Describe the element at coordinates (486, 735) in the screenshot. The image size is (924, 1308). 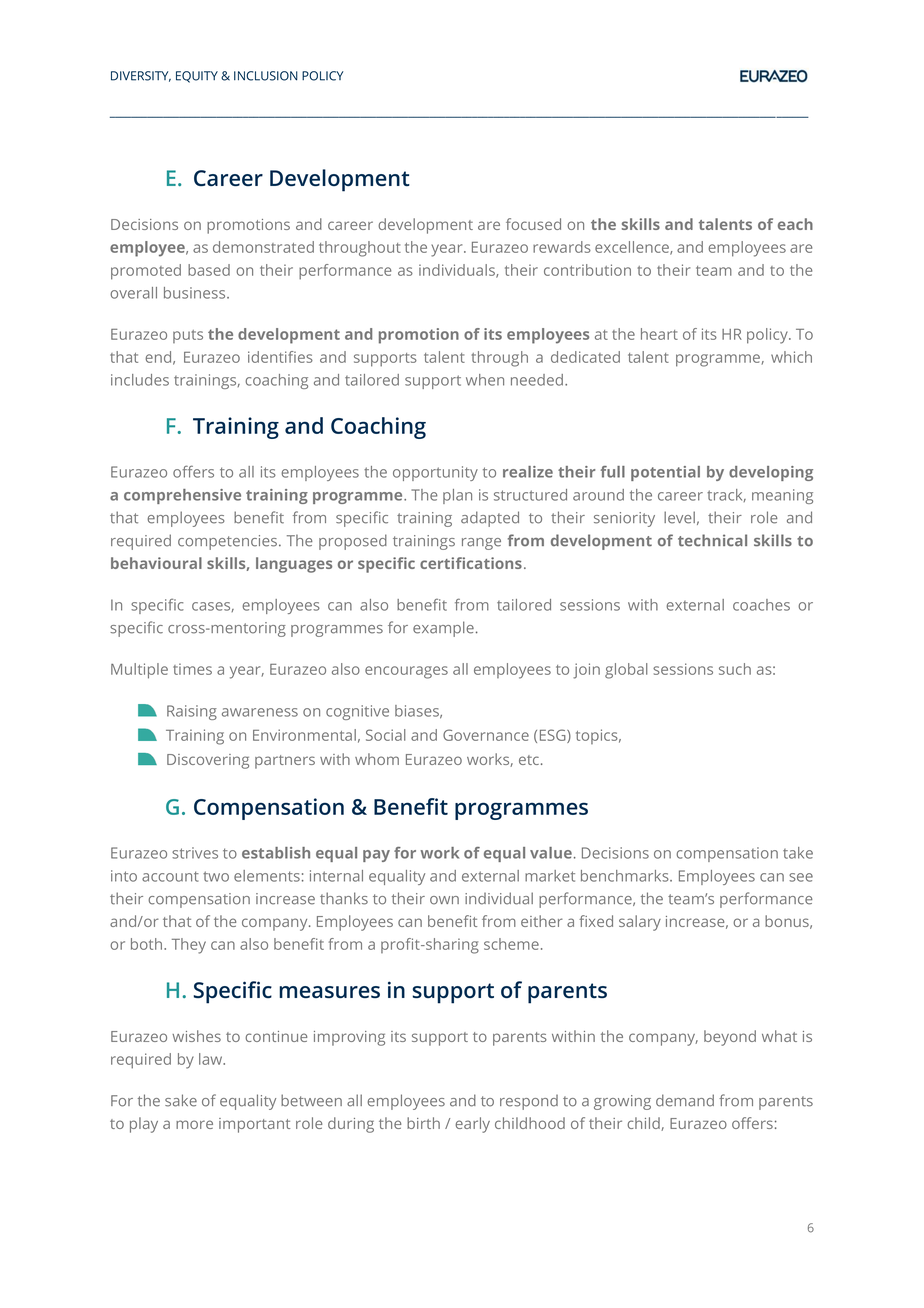
I see `Governance` at that location.
